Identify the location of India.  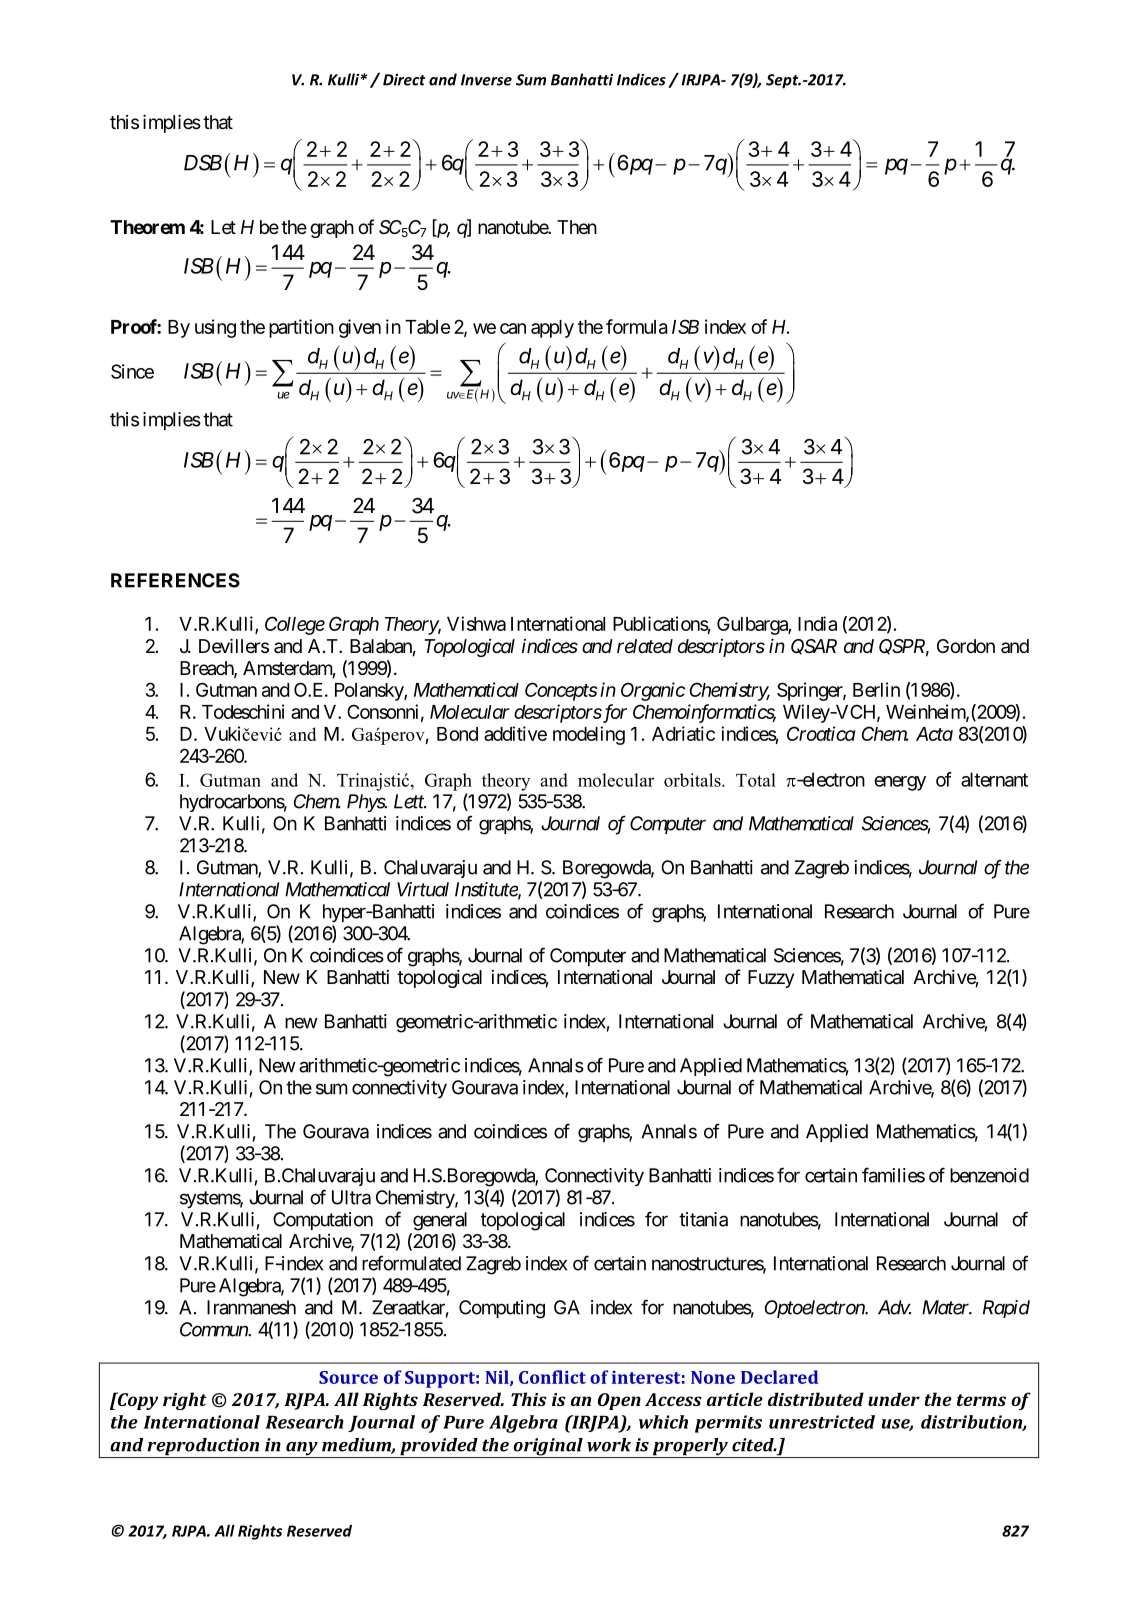
(817, 623).
